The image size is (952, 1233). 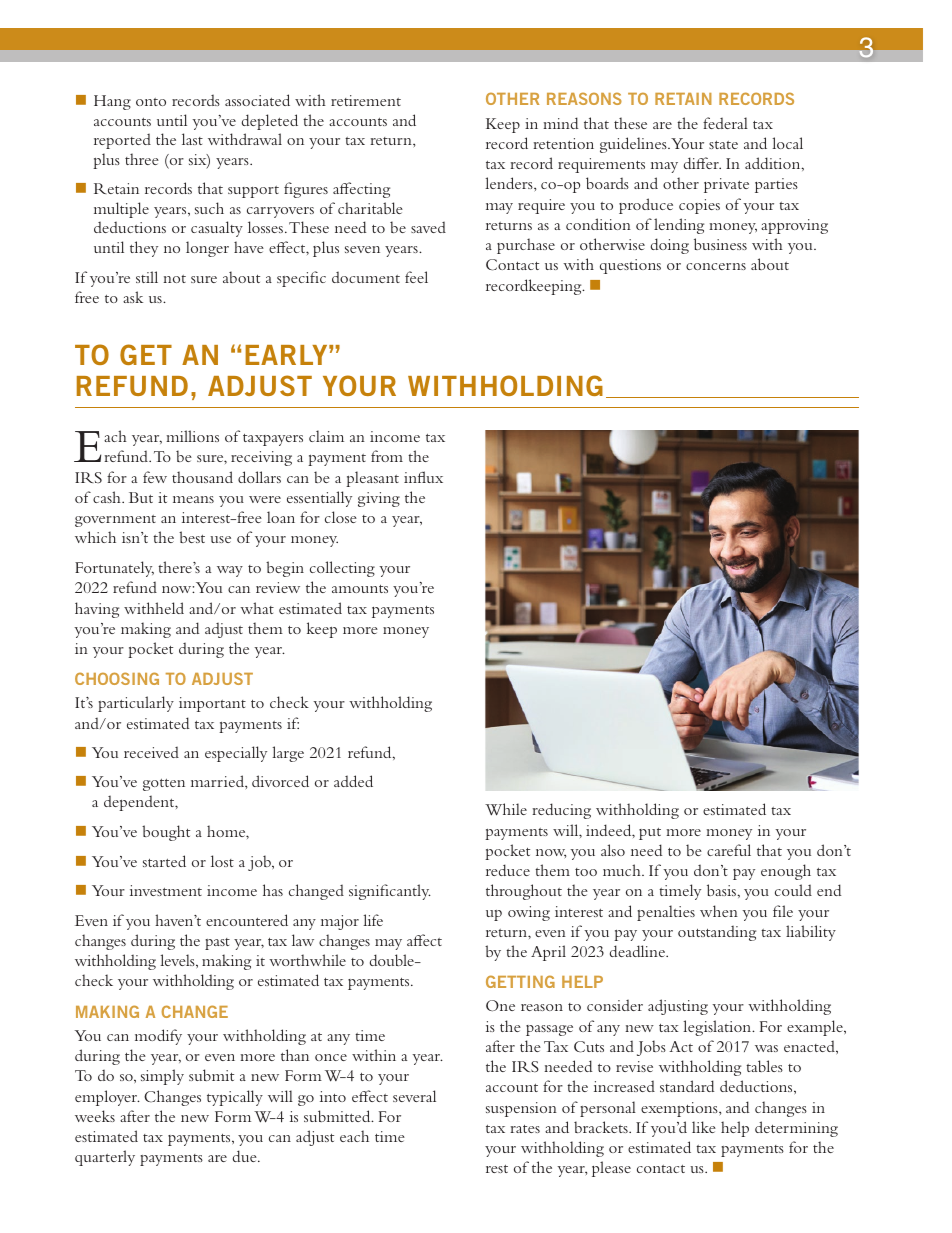 I want to click on gotten, so click(x=164, y=785).
